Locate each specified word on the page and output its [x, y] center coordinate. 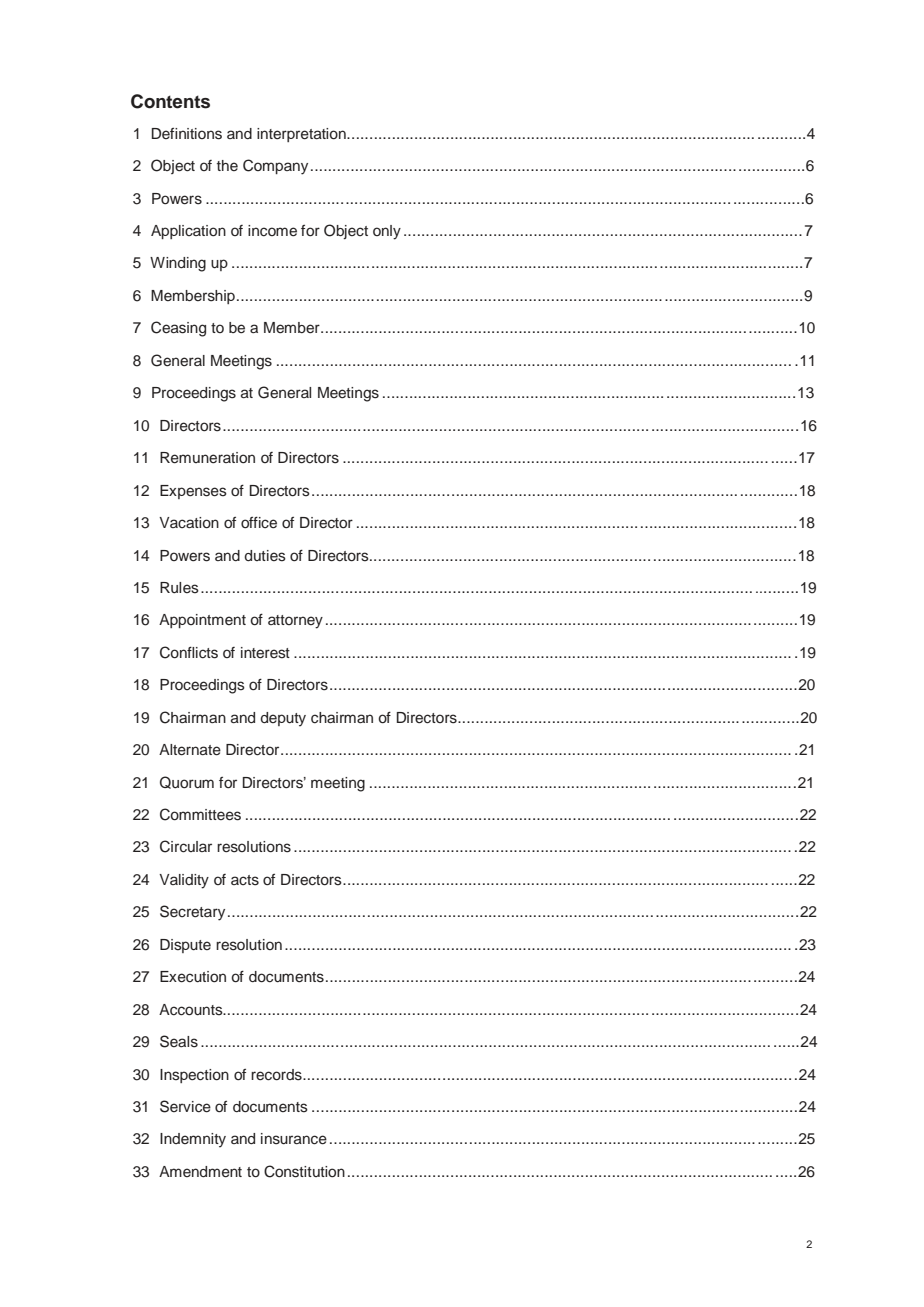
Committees [200, 814]
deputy [283, 719]
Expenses [193, 492]
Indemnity [193, 1140]
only [387, 232]
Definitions [187, 134]
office [259, 522]
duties [265, 556]
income [272, 231]
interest [265, 653]
